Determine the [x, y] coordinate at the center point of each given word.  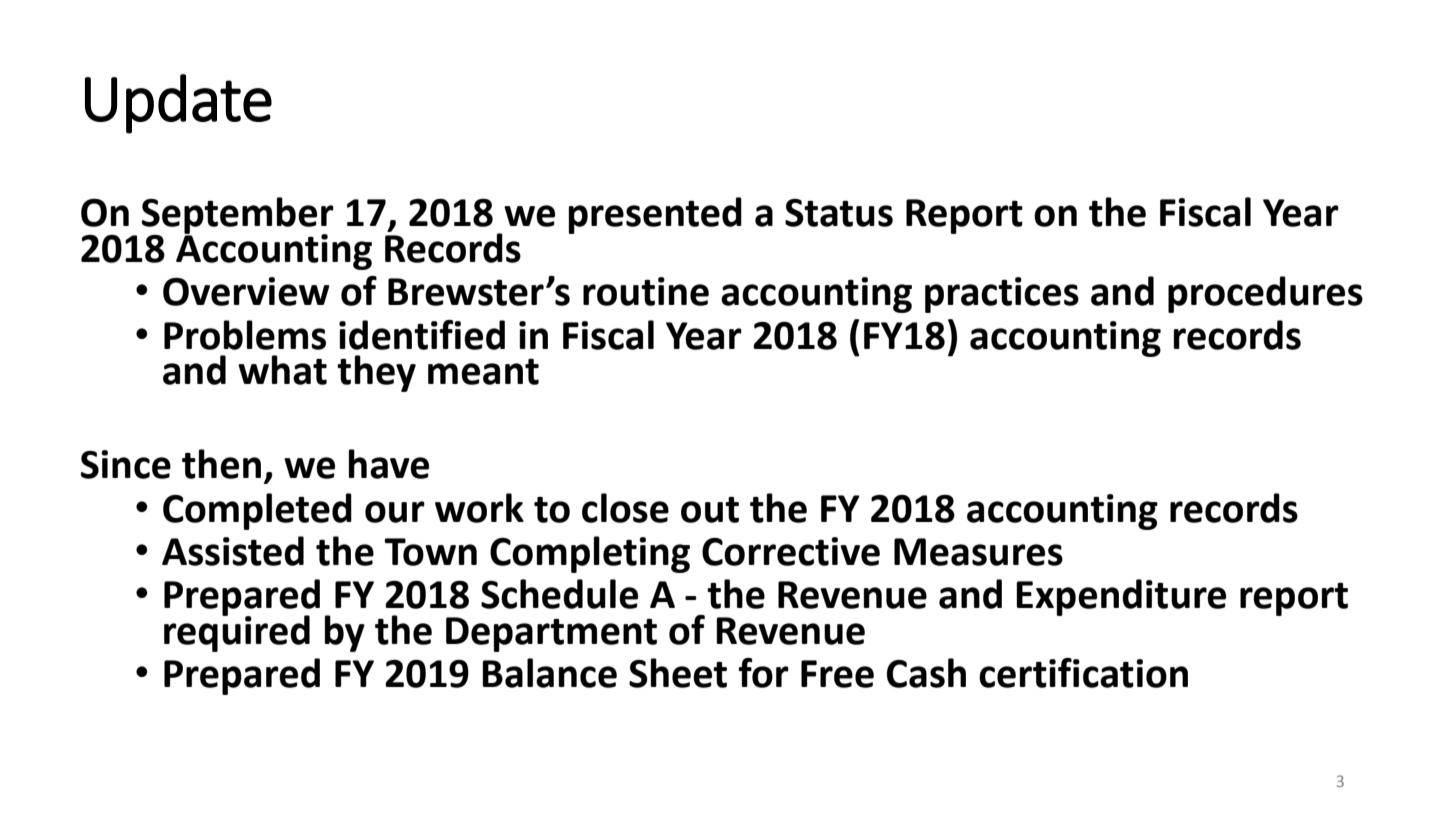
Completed [257, 511]
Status [839, 213]
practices [1002, 295]
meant [483, 372]
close [625, 508]
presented [655, 215]
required [237, 632]
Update [178, 104]
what [282, 370]
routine [646, 291]
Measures [978, 552]
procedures [1265, 294]
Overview [246, 291]
